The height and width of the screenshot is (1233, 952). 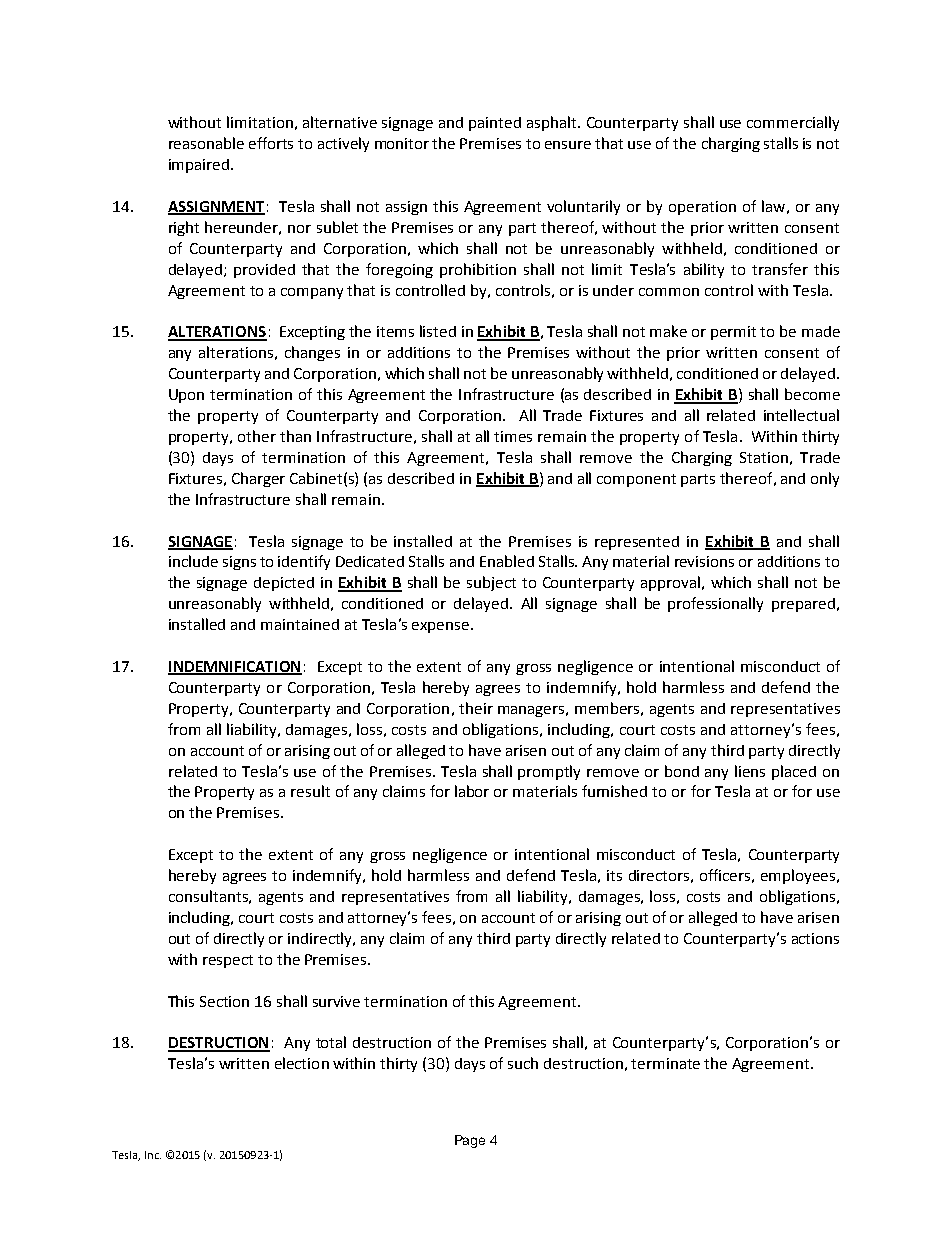 What do you see at coordinates (271, 143) in the screenshot?
I see `efforts` at bounding box center [271, 143].
